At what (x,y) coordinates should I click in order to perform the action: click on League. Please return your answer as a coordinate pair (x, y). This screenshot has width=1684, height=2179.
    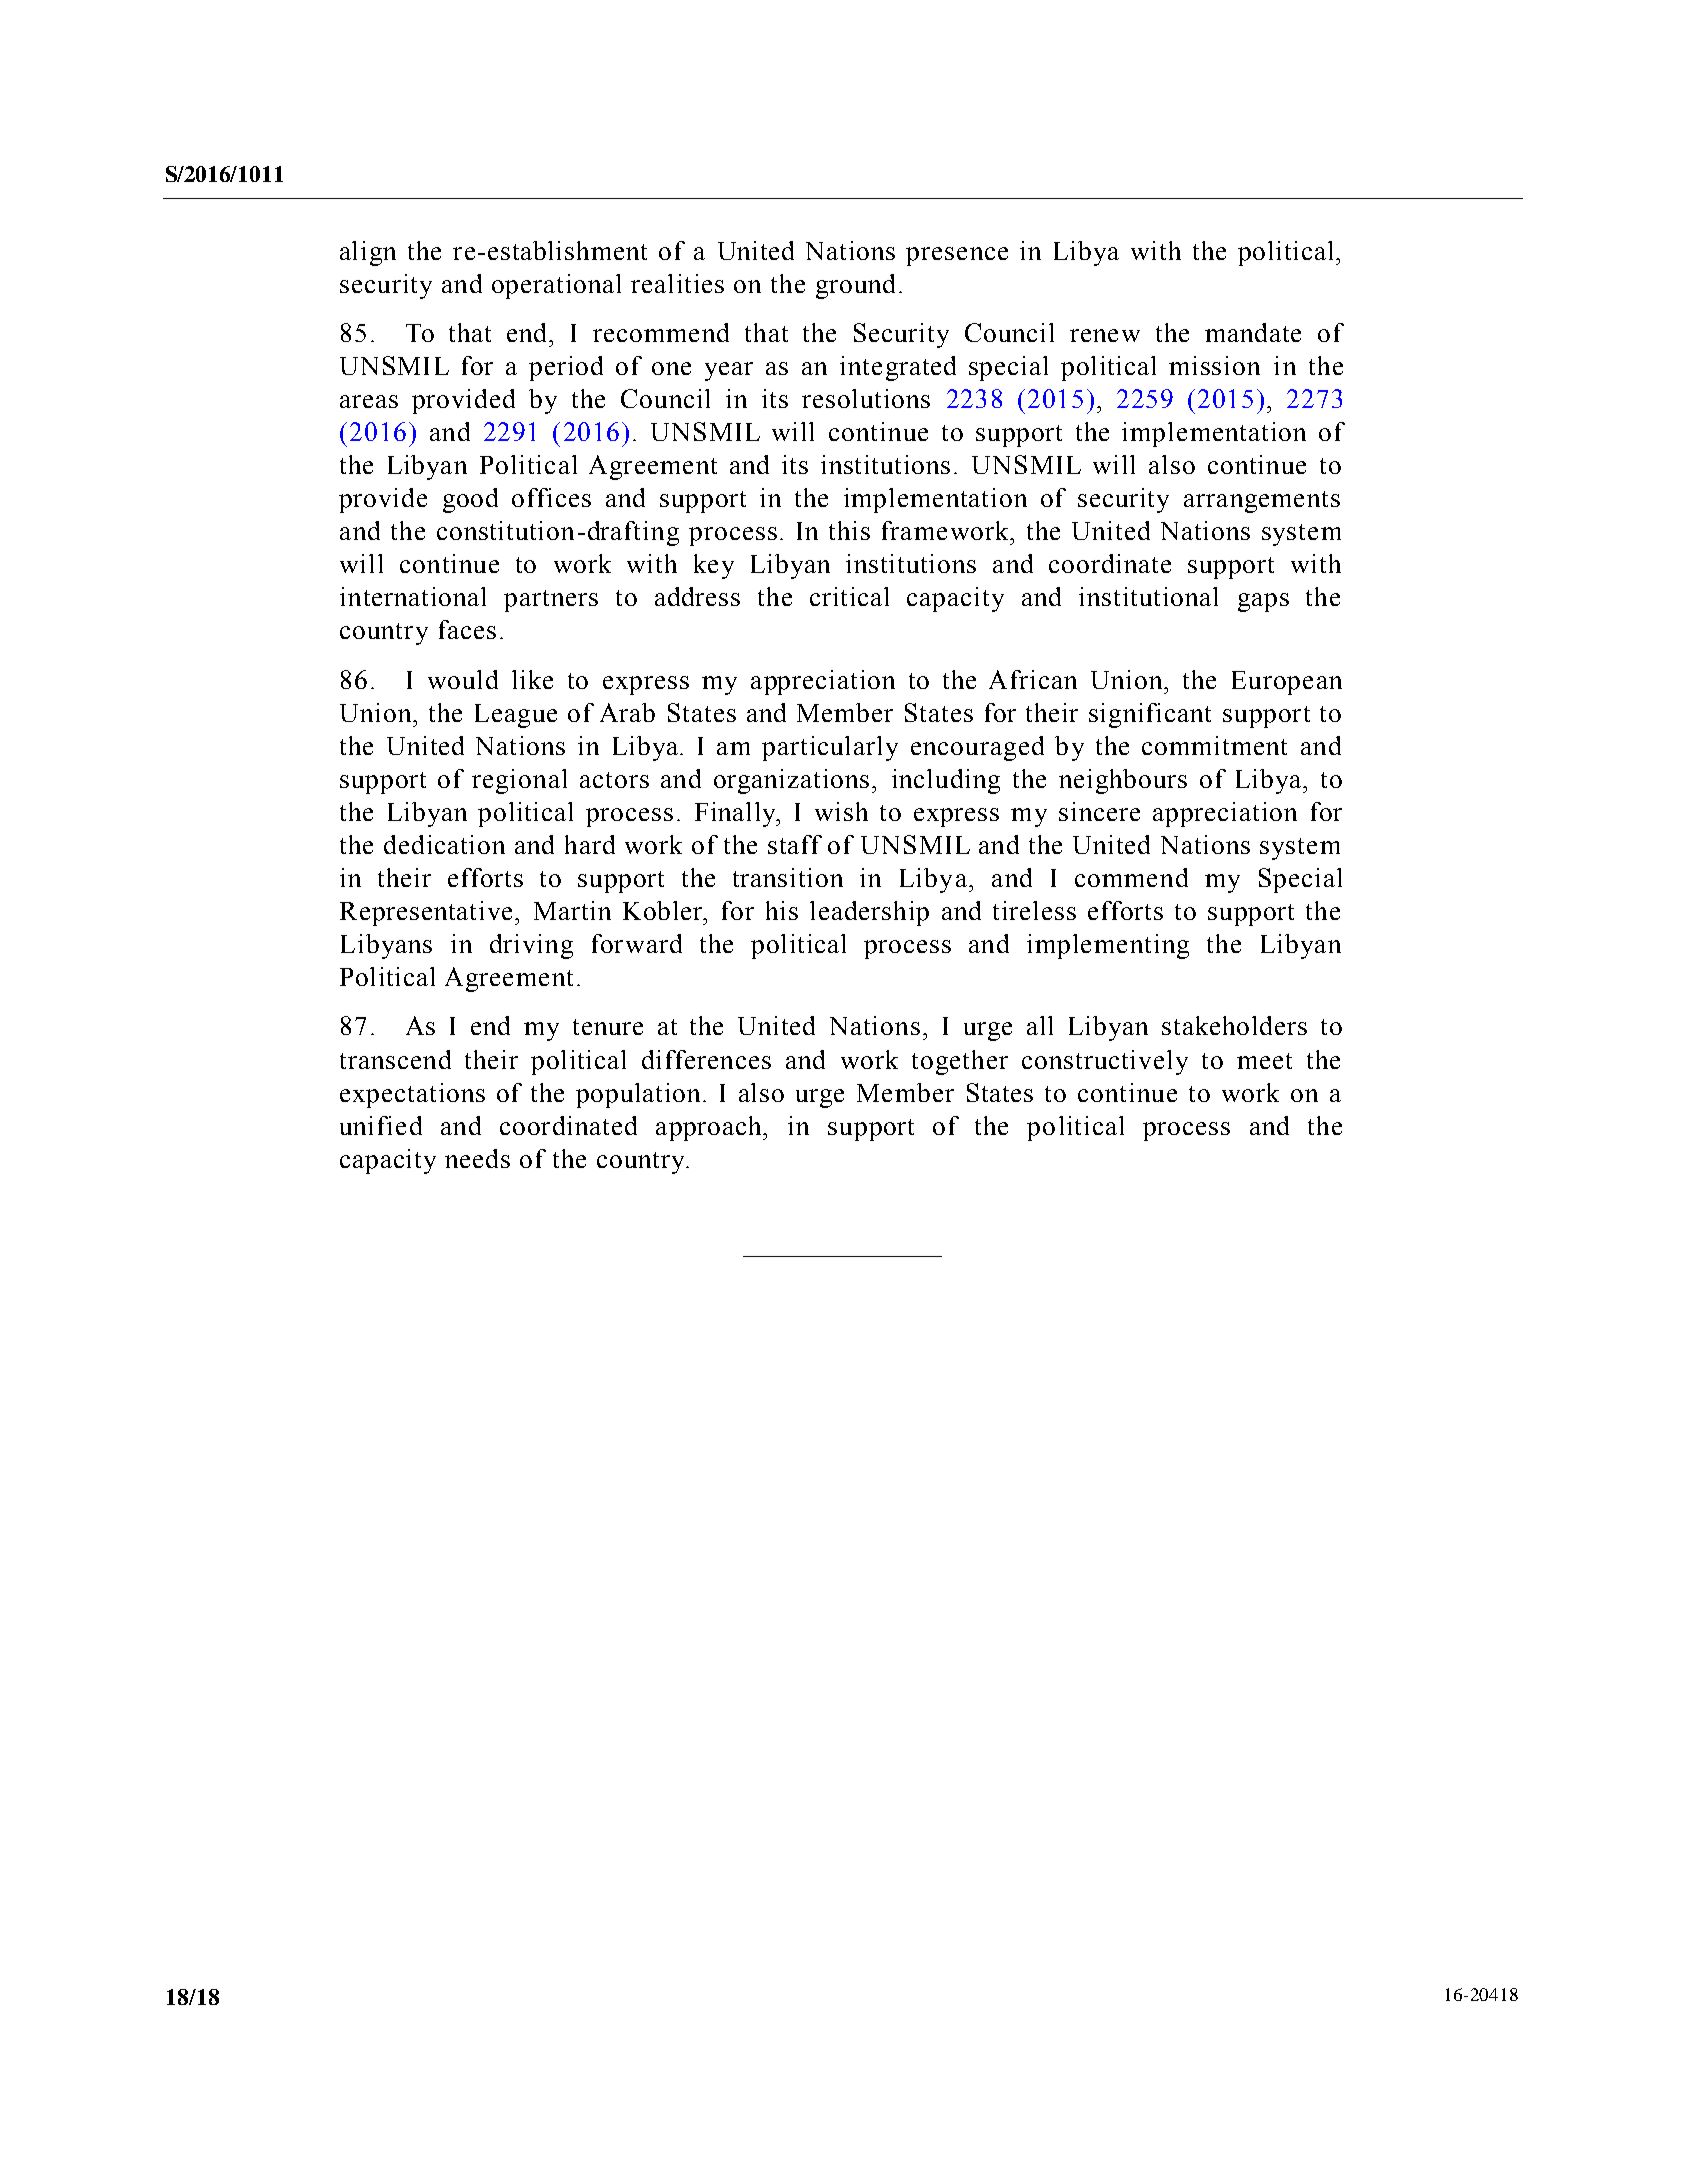
    Looking at the image, I should click on (516, 716).
